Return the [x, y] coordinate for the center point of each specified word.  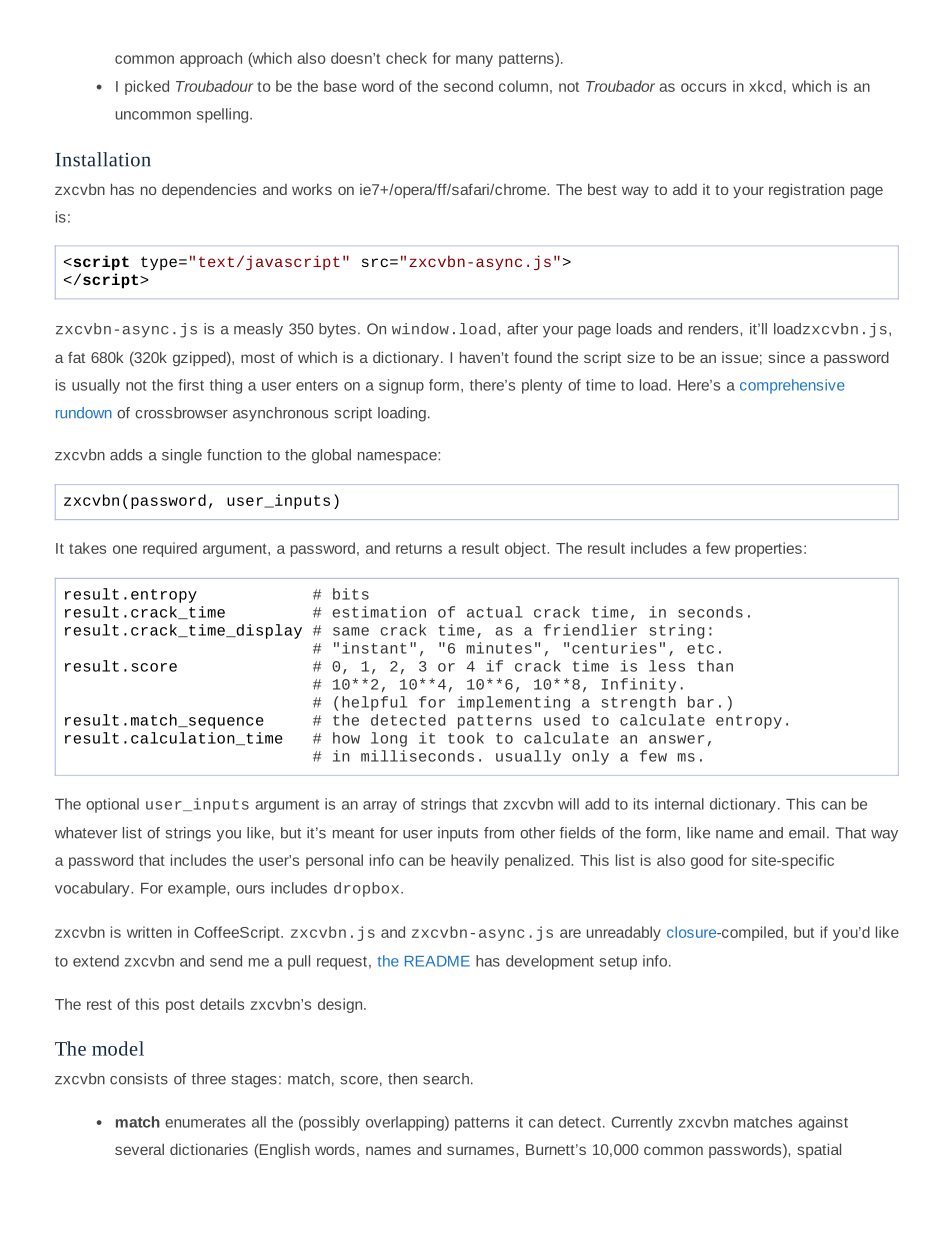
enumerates [205, 1122]
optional [112, 805]
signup [401, 386]
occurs [703, 87]
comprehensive [792, 386]
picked [147, 87]
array [380, 807]
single [182, 456]
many [474, 61]
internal [679, 804]
